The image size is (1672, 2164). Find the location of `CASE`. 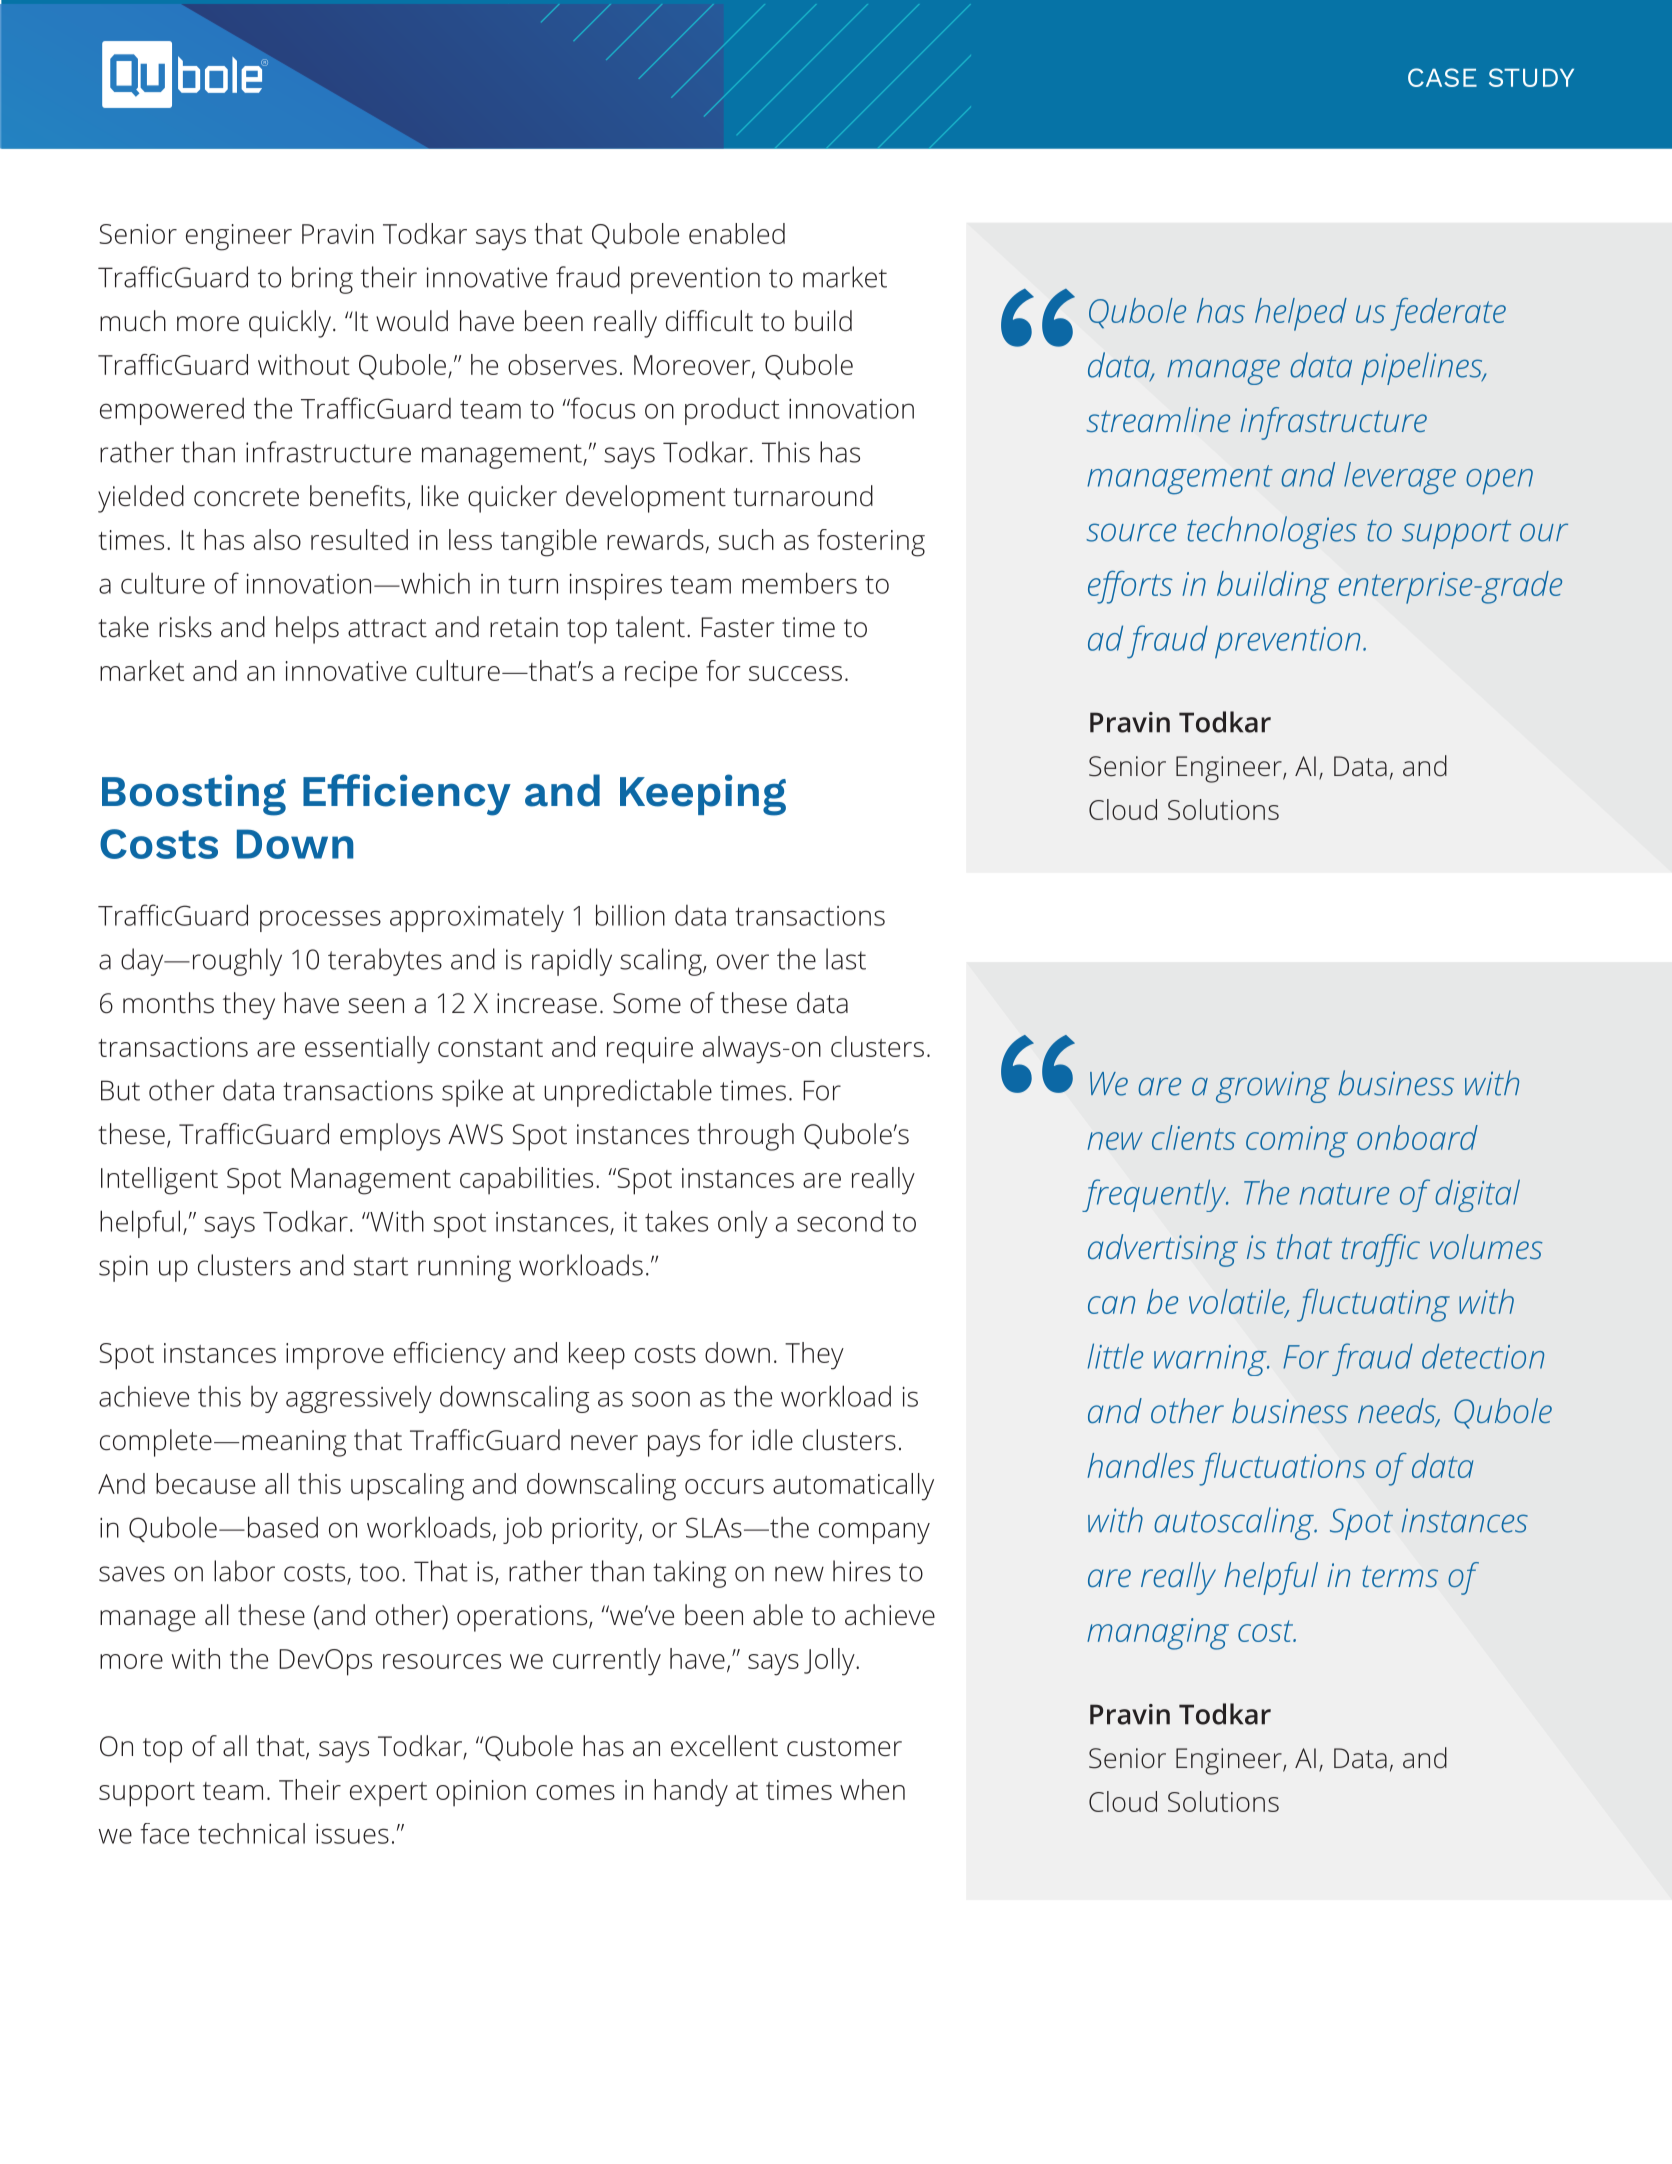

CASE is located at coordinates (1442, 77).
